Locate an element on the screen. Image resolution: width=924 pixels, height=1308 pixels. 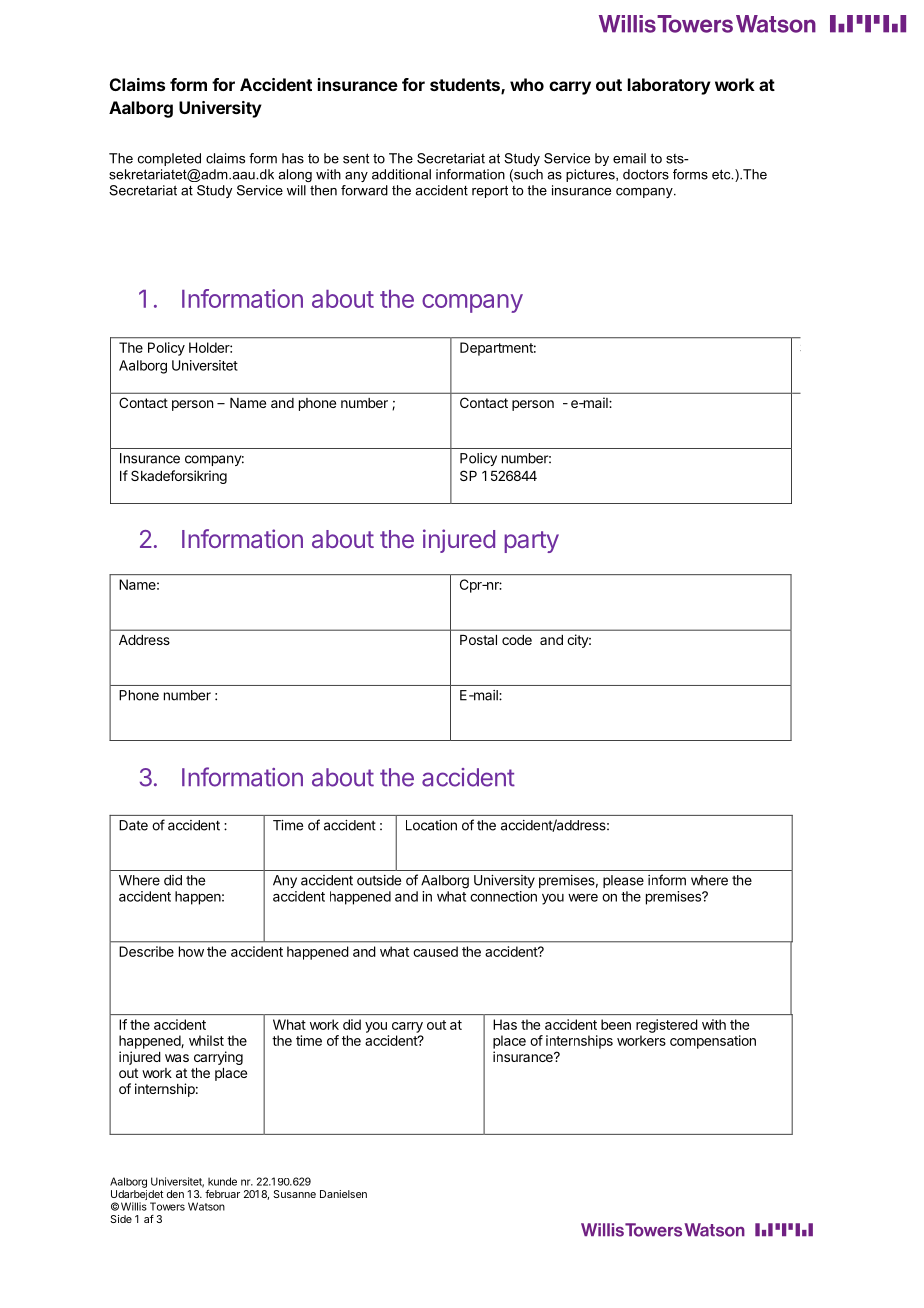
then is located at coordinates (323, 190).
